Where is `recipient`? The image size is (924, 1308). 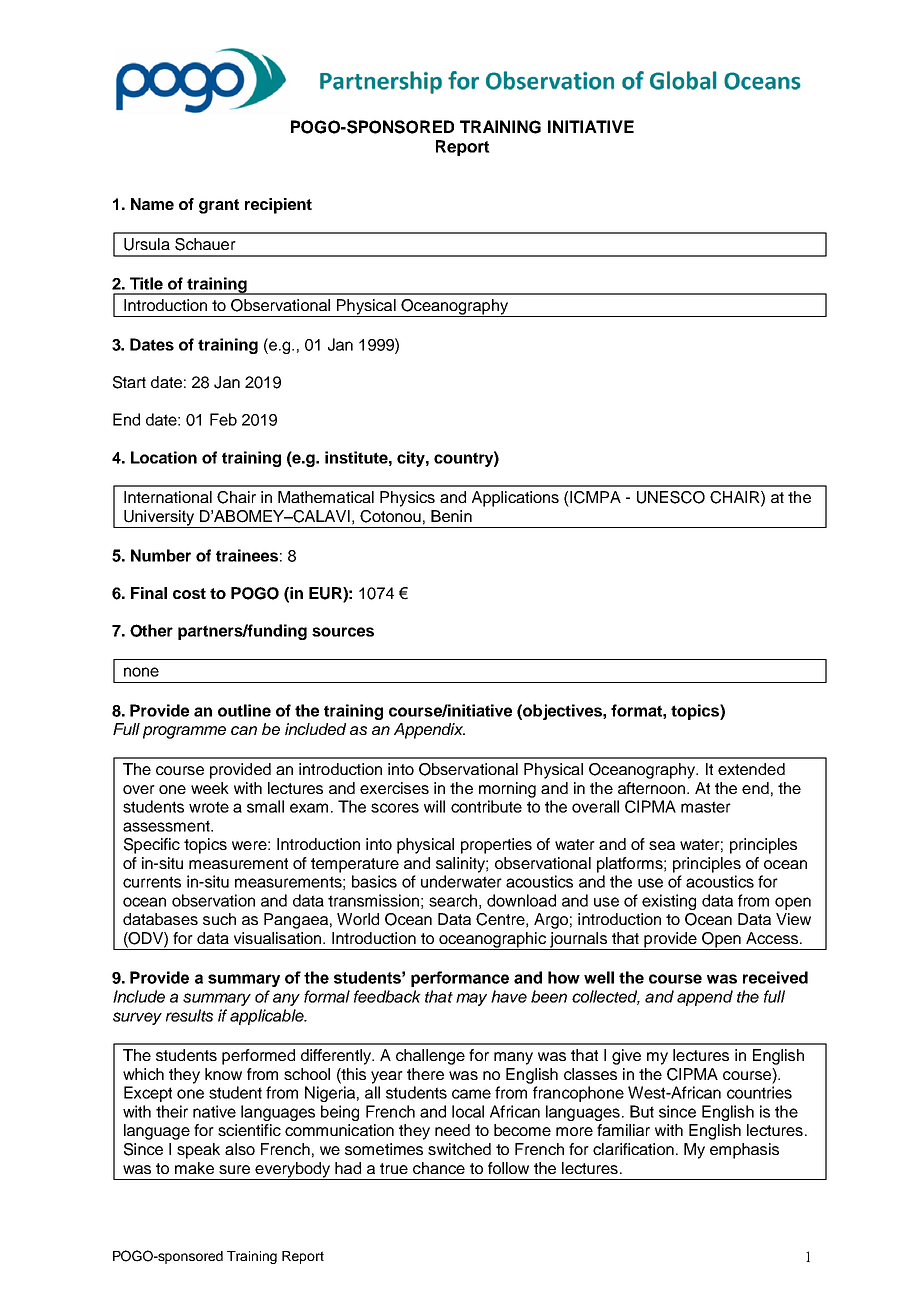
recipient is located at coordinates (278, 206).
